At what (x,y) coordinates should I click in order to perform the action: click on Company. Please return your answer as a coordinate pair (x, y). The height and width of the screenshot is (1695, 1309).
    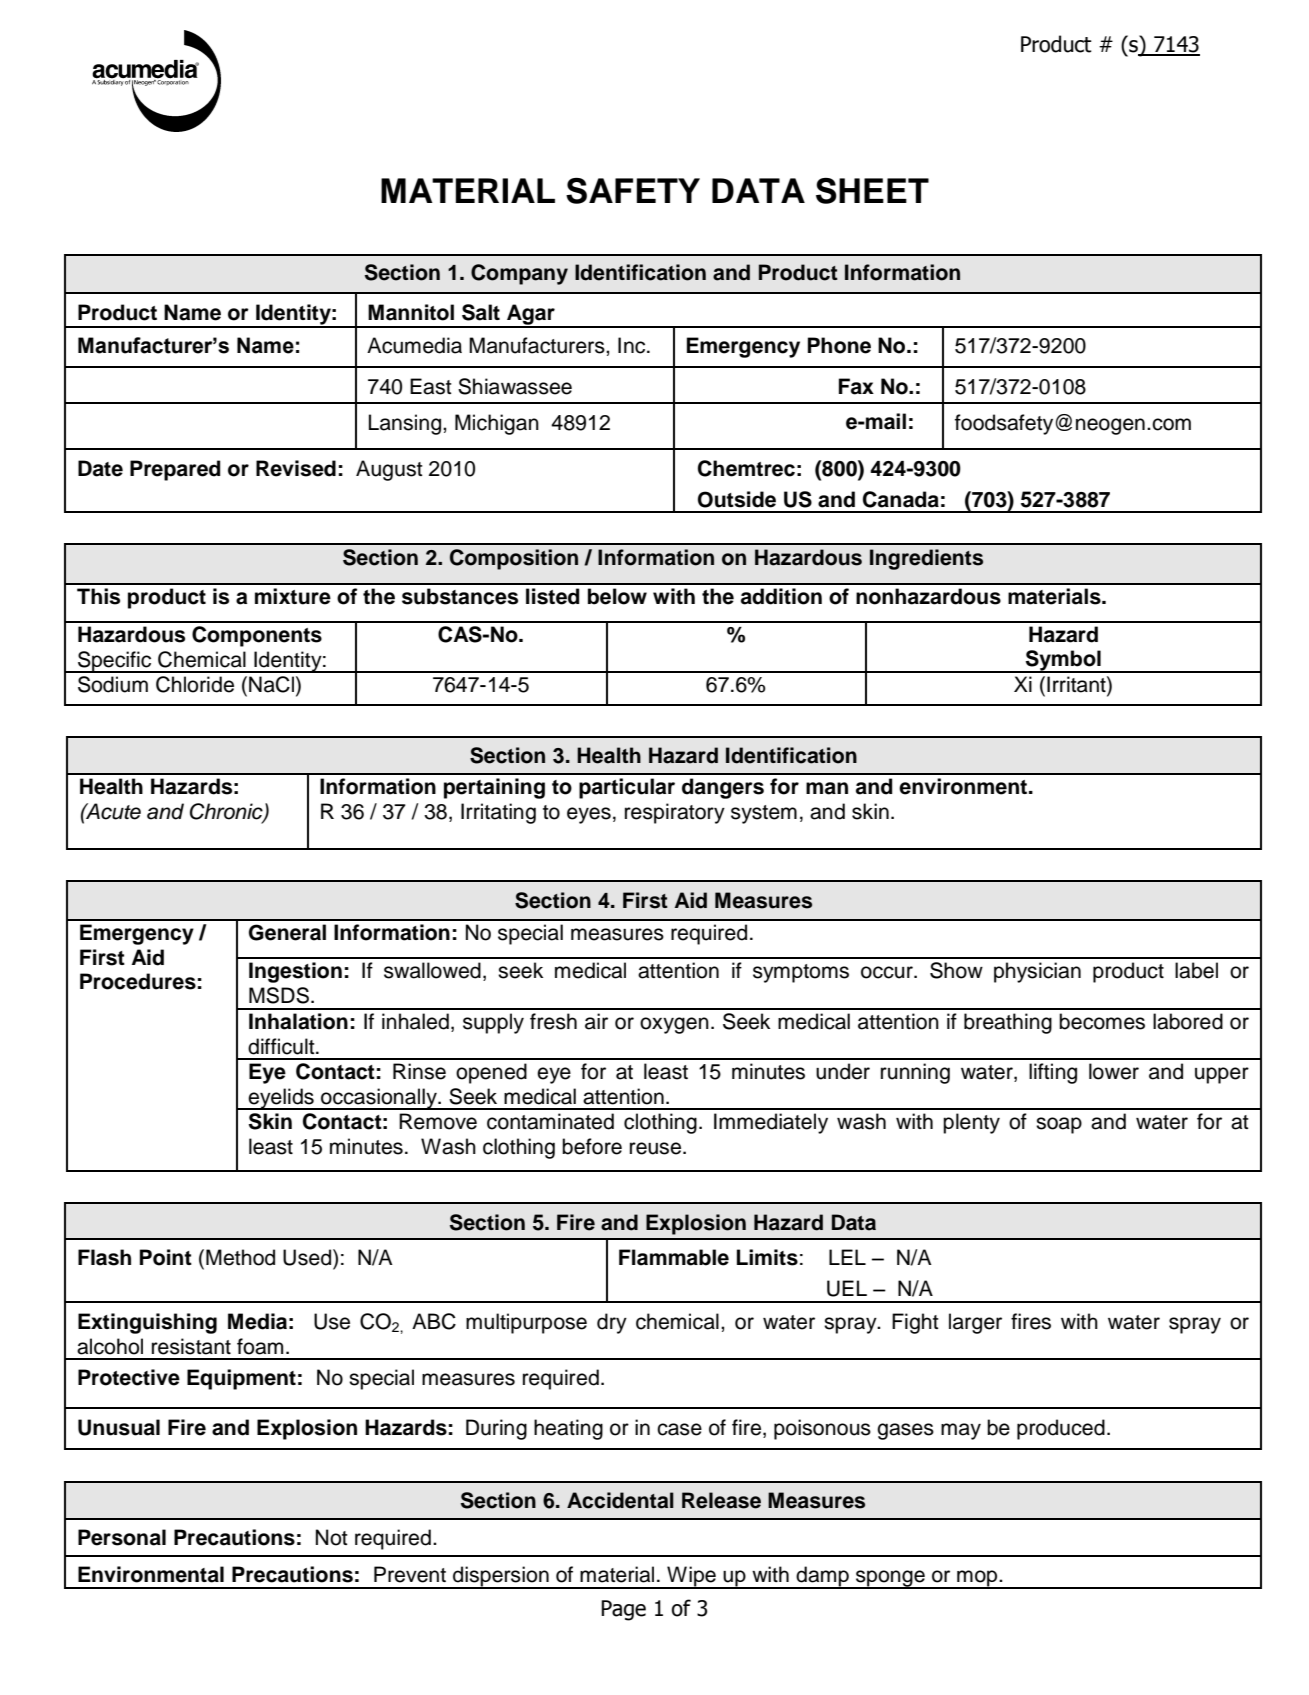
    Looking at the image, I should click on (519, 274).
